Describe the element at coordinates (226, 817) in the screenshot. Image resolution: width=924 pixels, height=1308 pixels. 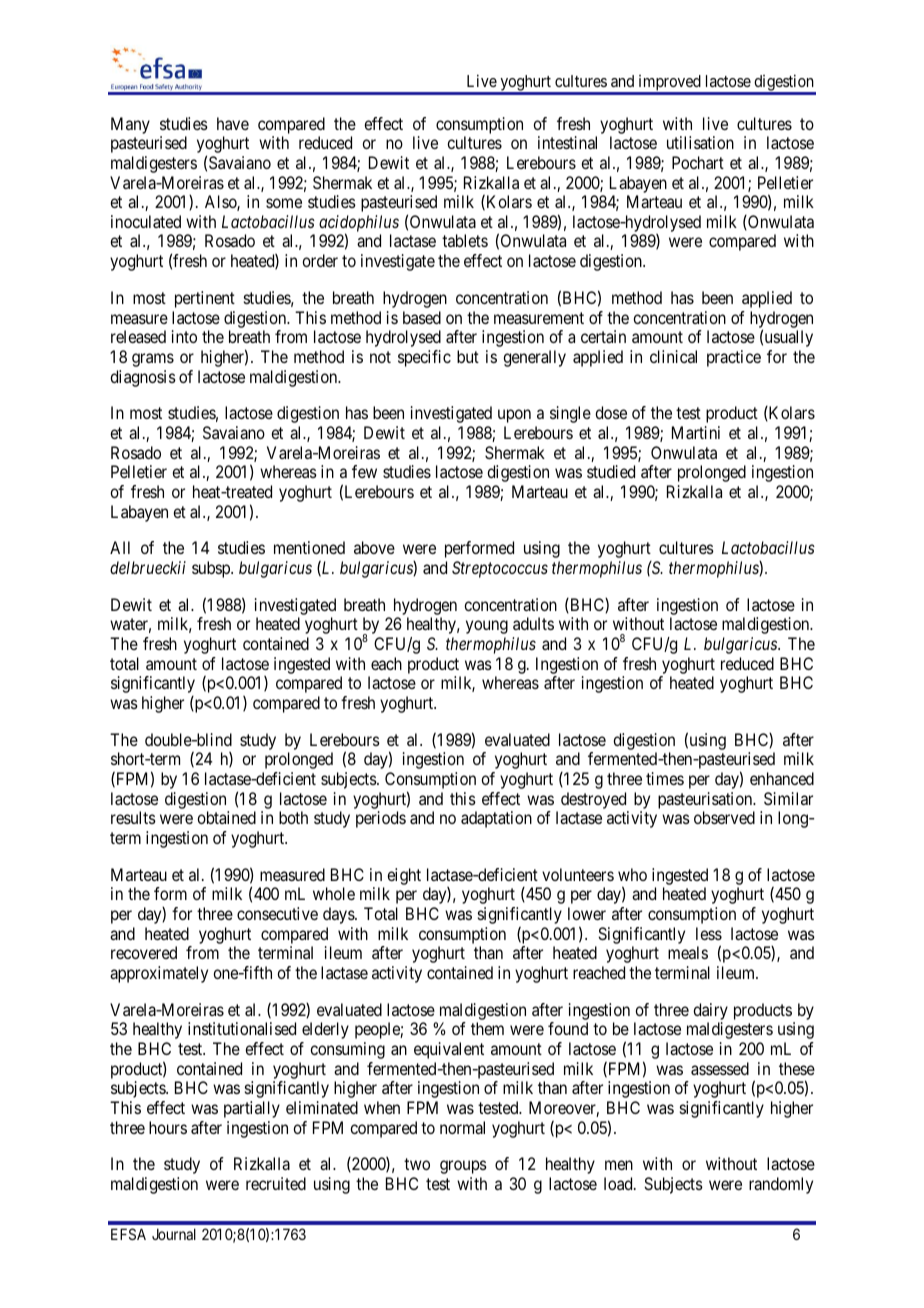
I see `obtained` at that location.
